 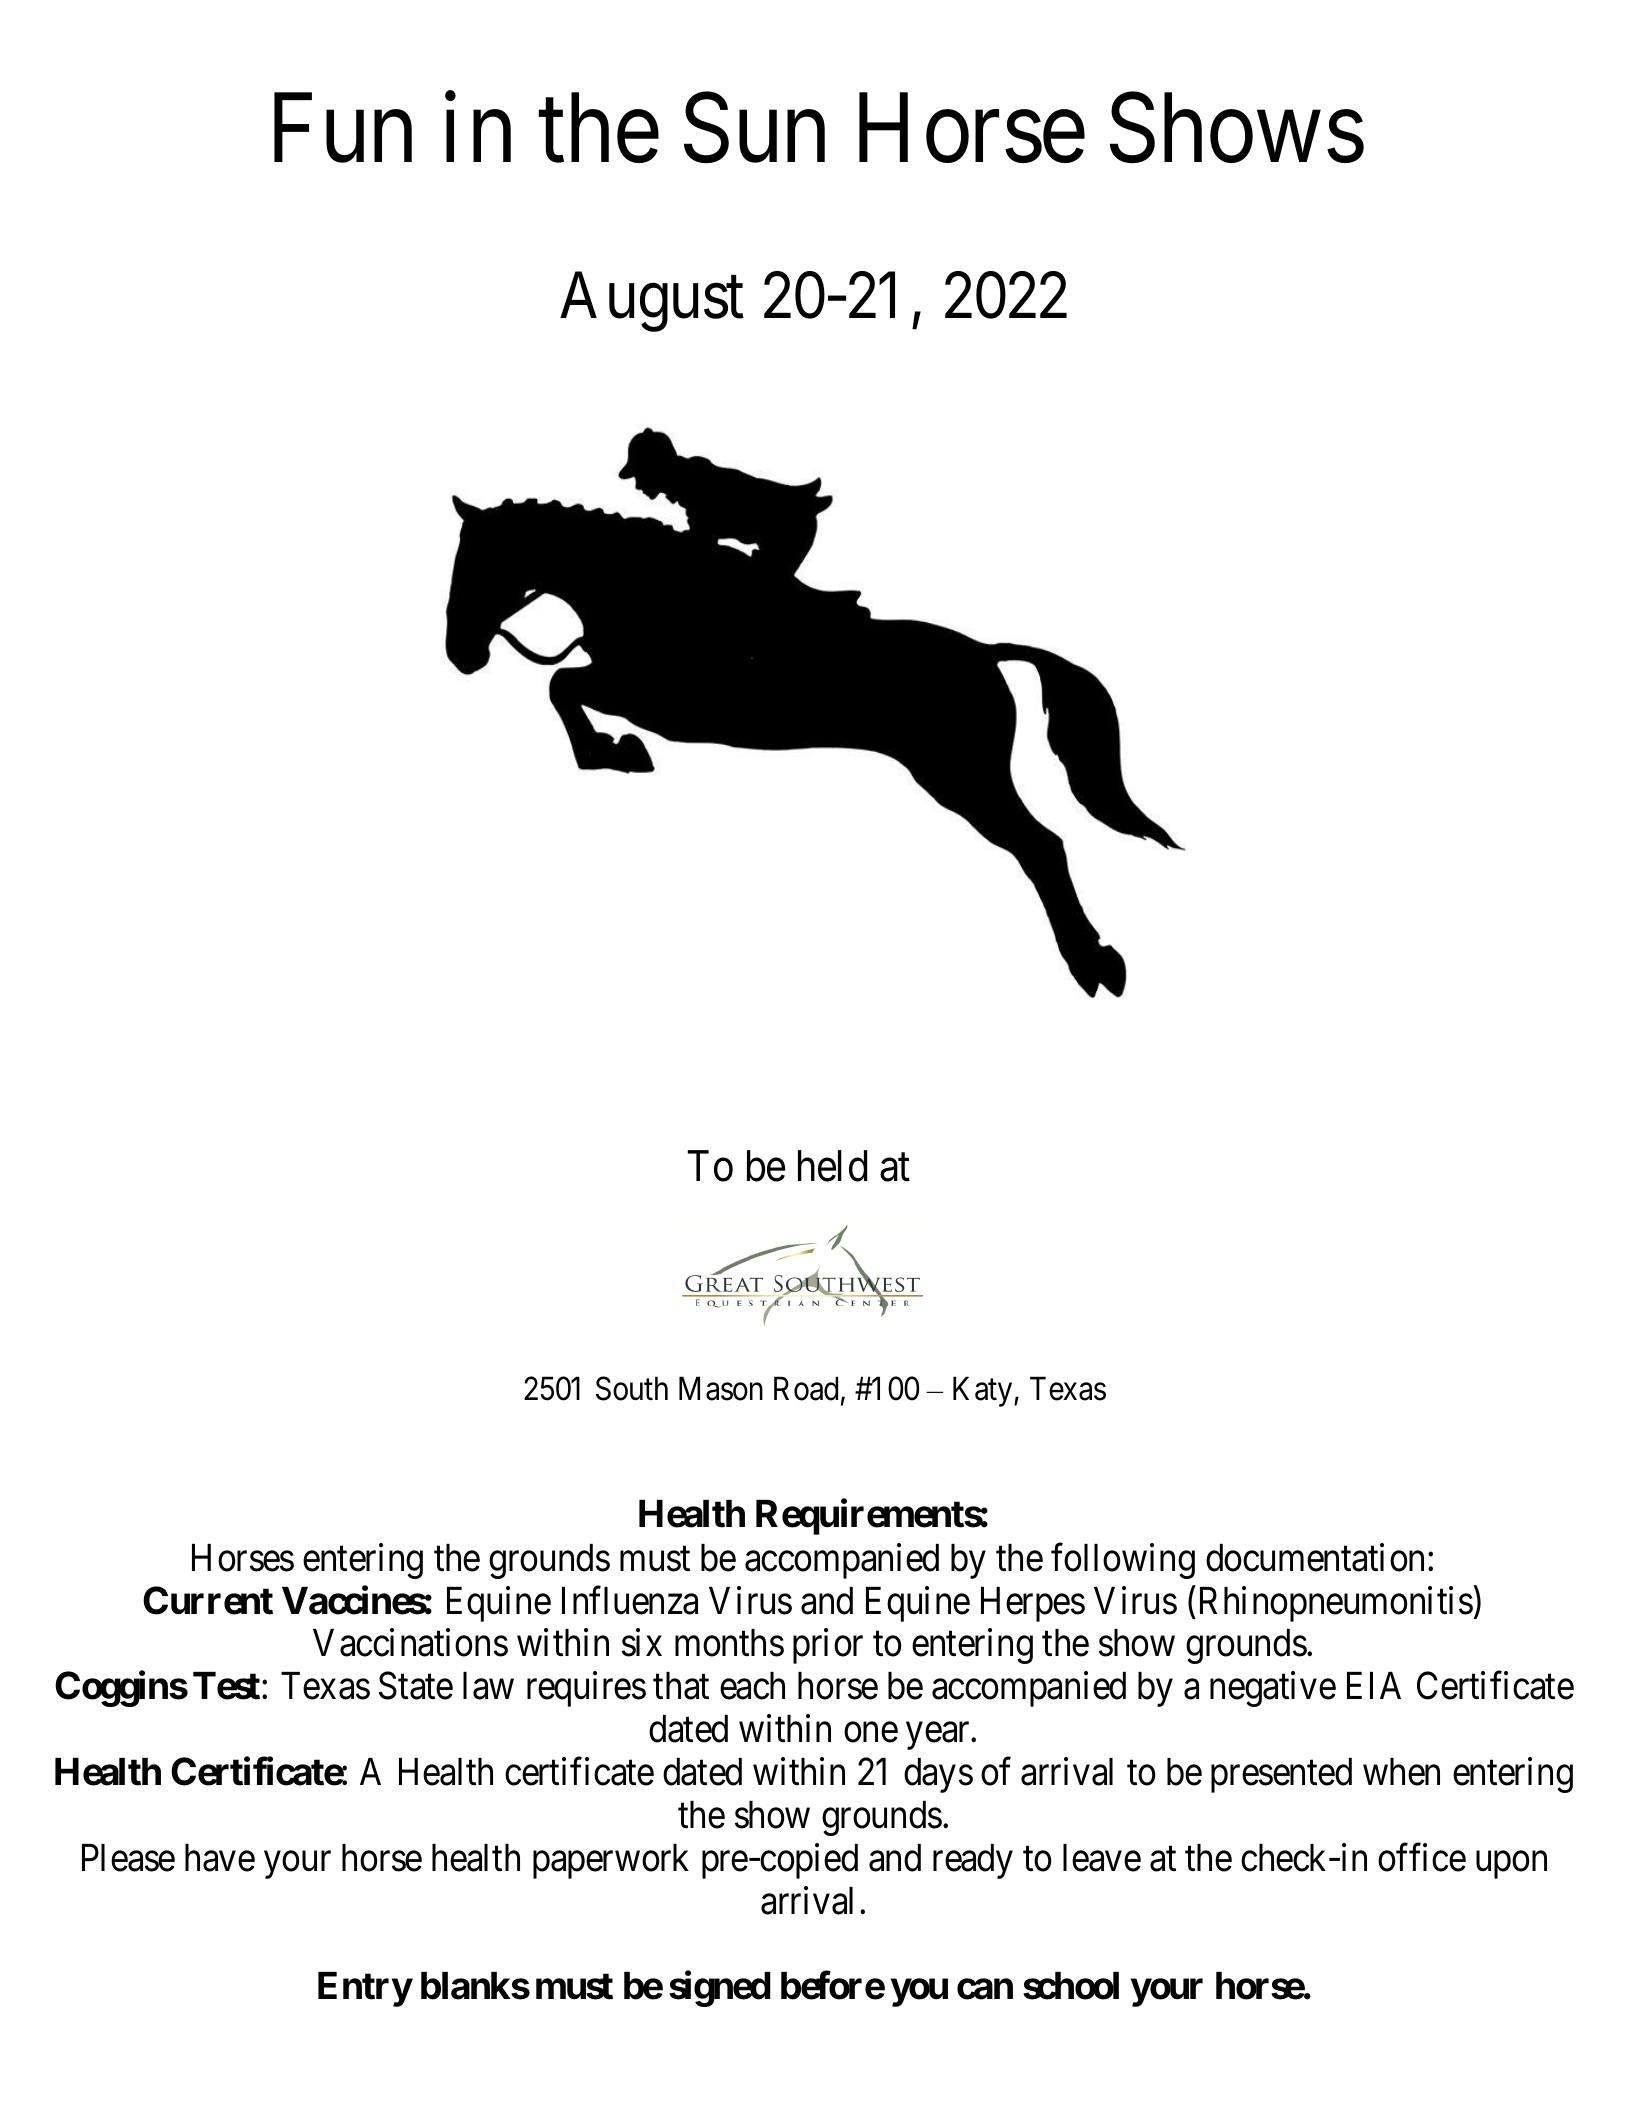 What do you see at coordinates (632, 1388) in the screenshot?
I see `South` at bounding box center [632, 1388].
